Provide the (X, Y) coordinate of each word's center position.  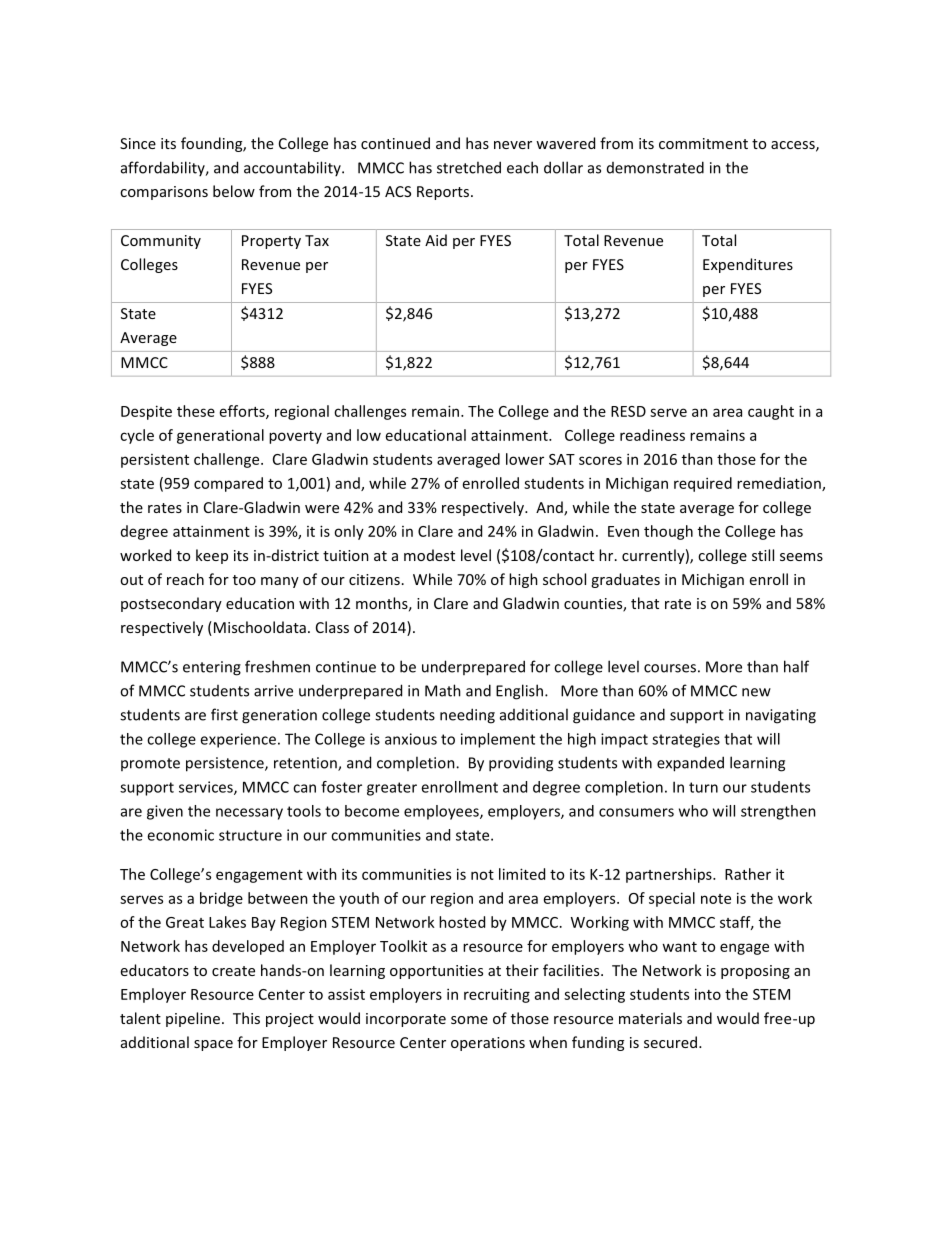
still (763, 555)
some (469, 1020)
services (207, 788)
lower (525, 459)
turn (703, 787)
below (234, 191)
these (196, 411)
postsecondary (171, 604)
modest (429, 555)
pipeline (193, 1019)
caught (771, 412)
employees (442, 812)
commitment (703, 143)
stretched (469, 167)
